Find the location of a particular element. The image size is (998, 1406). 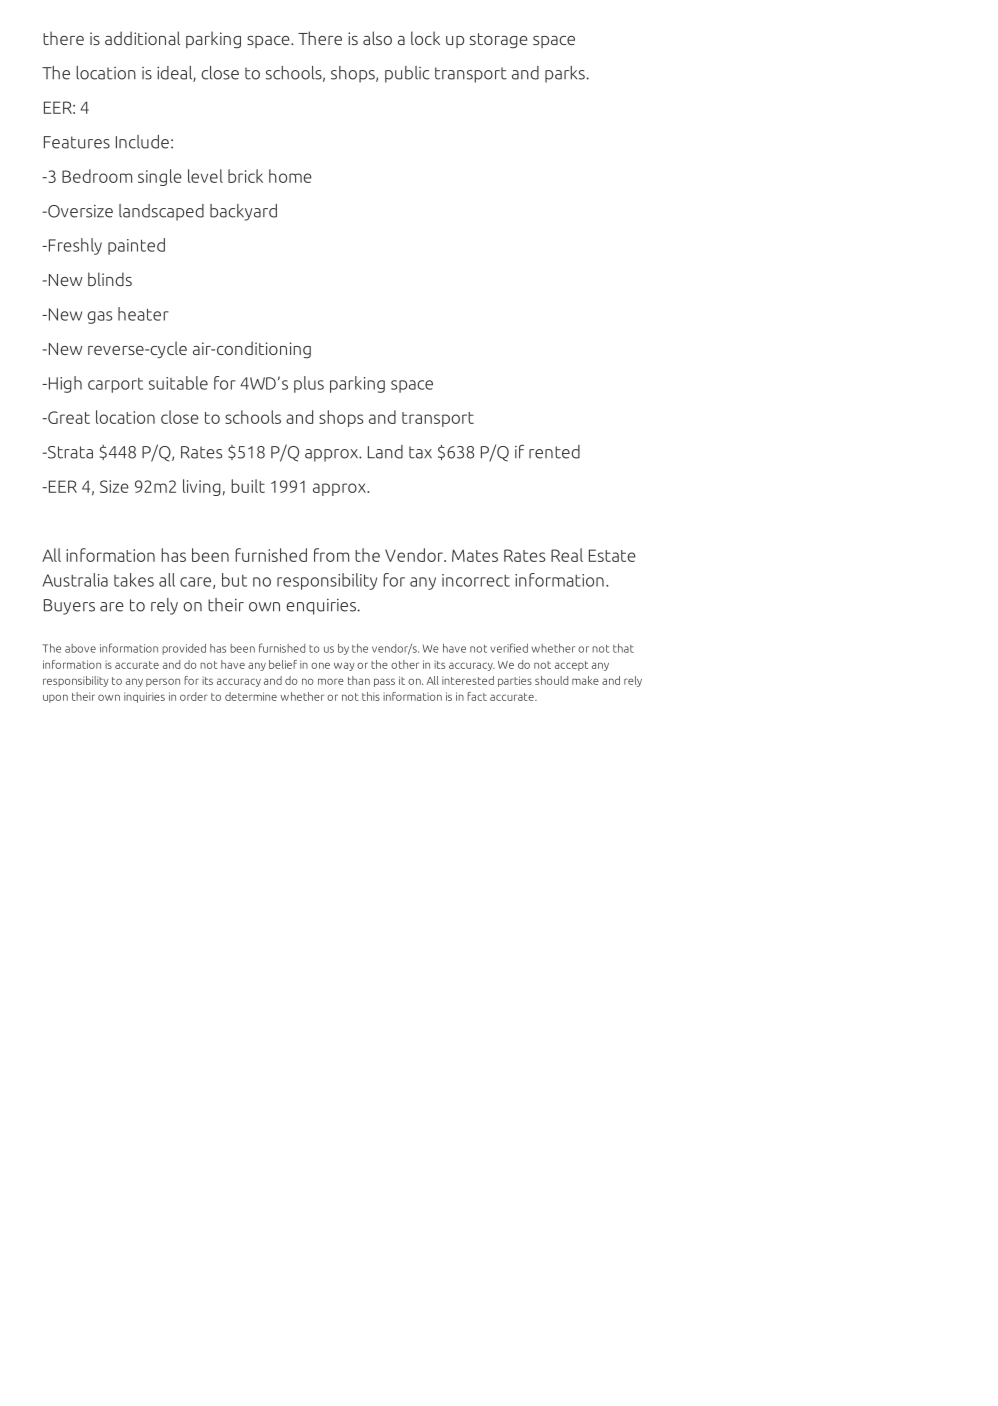

also is located at coordinates (377, 38).
